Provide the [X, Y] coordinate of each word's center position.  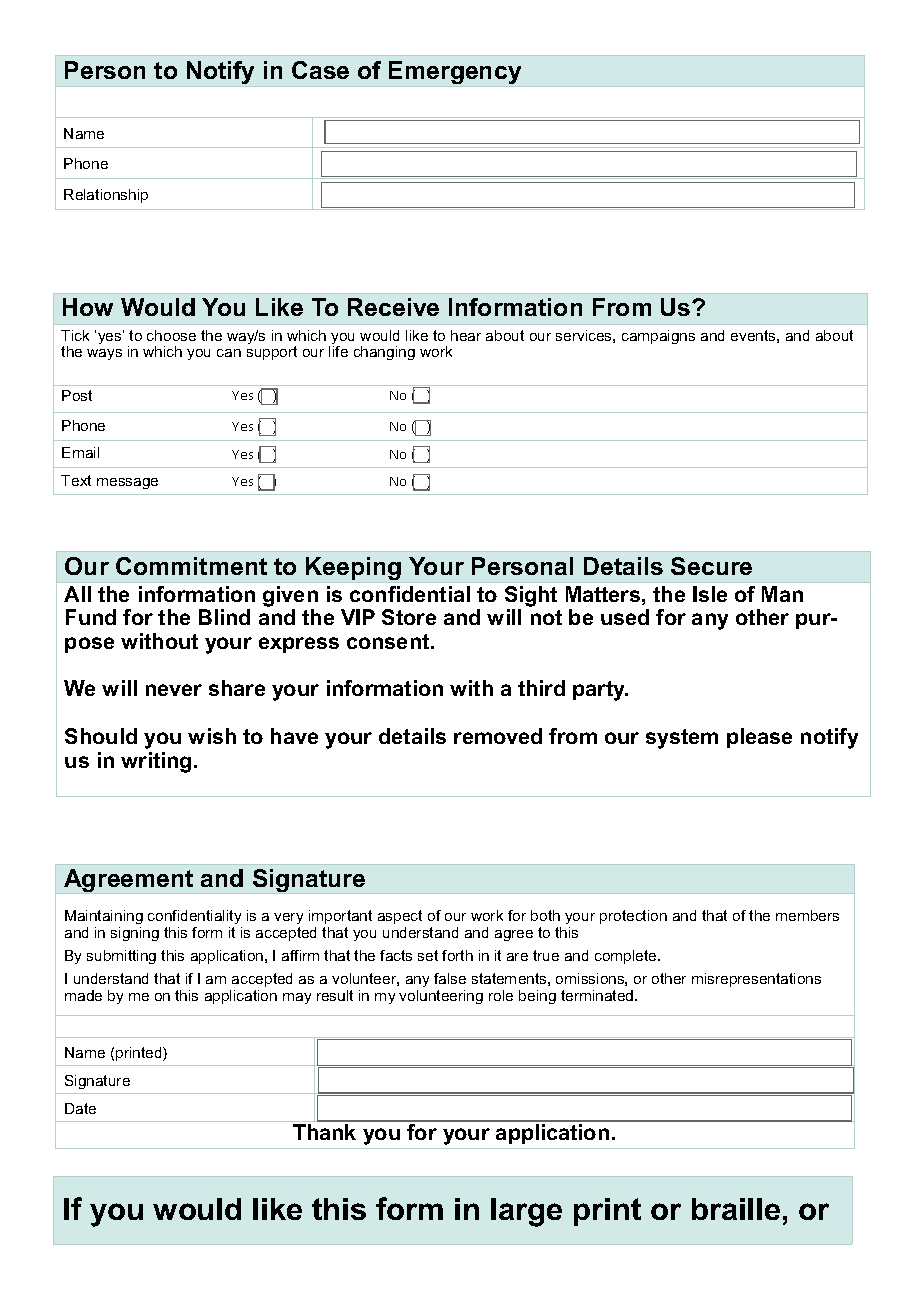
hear [466, 335]
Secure [711, 566]
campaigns [658, 337]
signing [135, 934]
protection [633, 917]
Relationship [106, 196]
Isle [710, 594]
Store [409, 617]
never [174, 690]
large [526, 1212]
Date [80, 1108]
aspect [400, 917]
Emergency [455, 72]
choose [171, 335]
